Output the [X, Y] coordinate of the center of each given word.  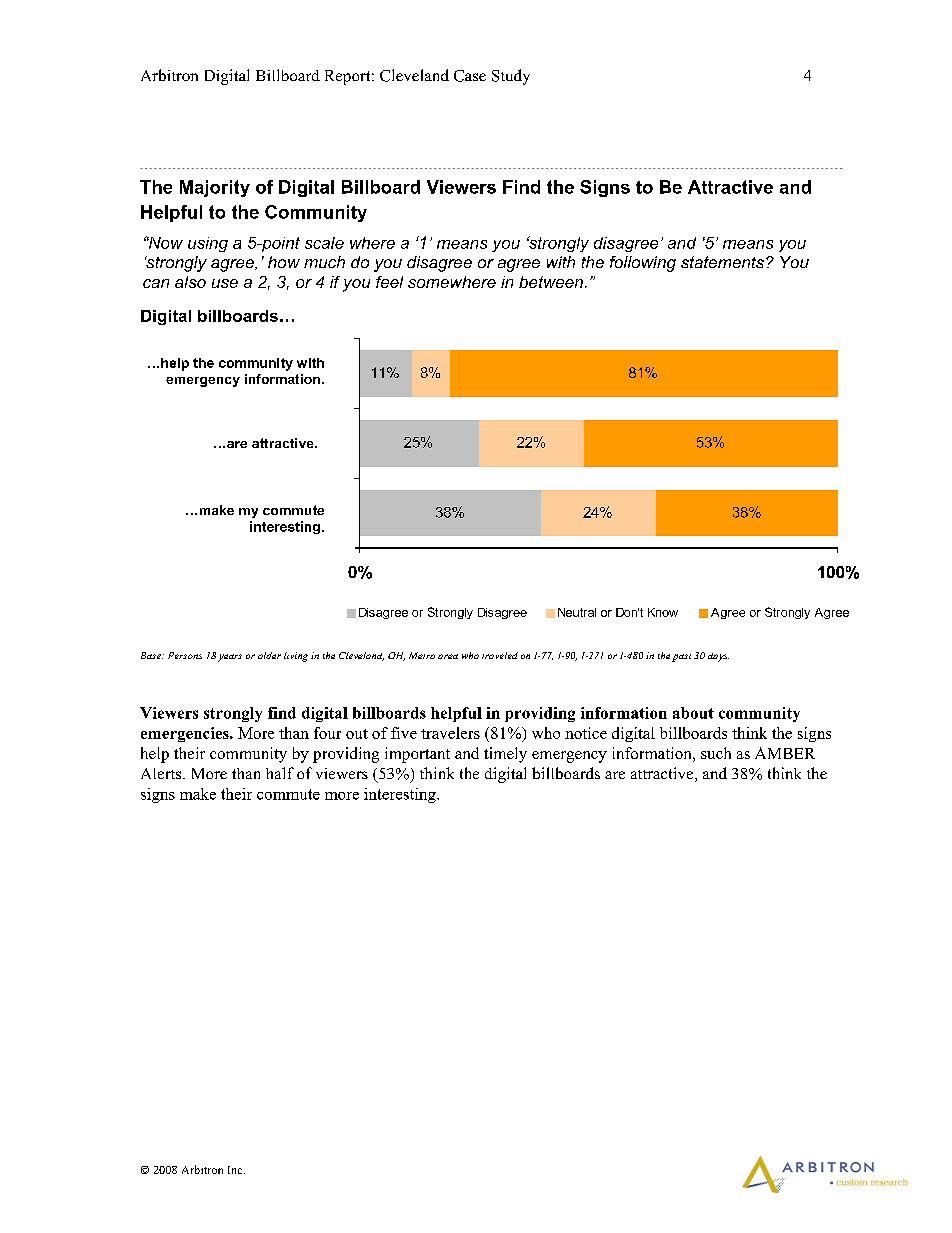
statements [722, 262]
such [716, 753]
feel [389, 282]
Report [349, 77]
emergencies [186, 734]
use [225, 283]
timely [505, 755]
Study [511, 77]
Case [470, 76]
